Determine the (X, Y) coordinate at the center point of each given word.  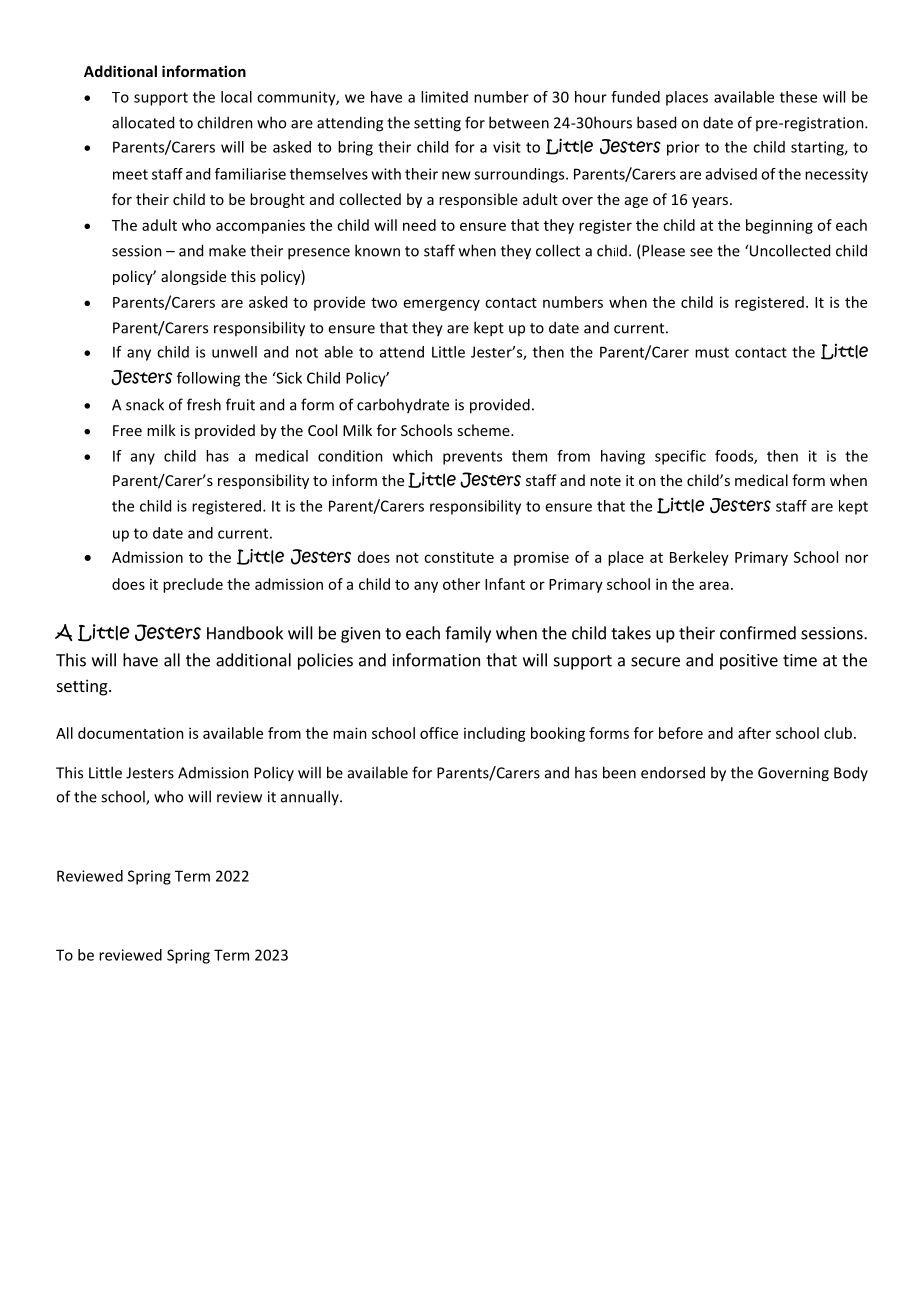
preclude (193, 585)
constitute (459, 557)
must (712, 352)
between (519, 122)
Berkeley (699, 558)
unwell (234, 352)
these (798, 97)
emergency (442, 305)
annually (311, 797)
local (236, 97)
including (495, 734)
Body (851, 773)
